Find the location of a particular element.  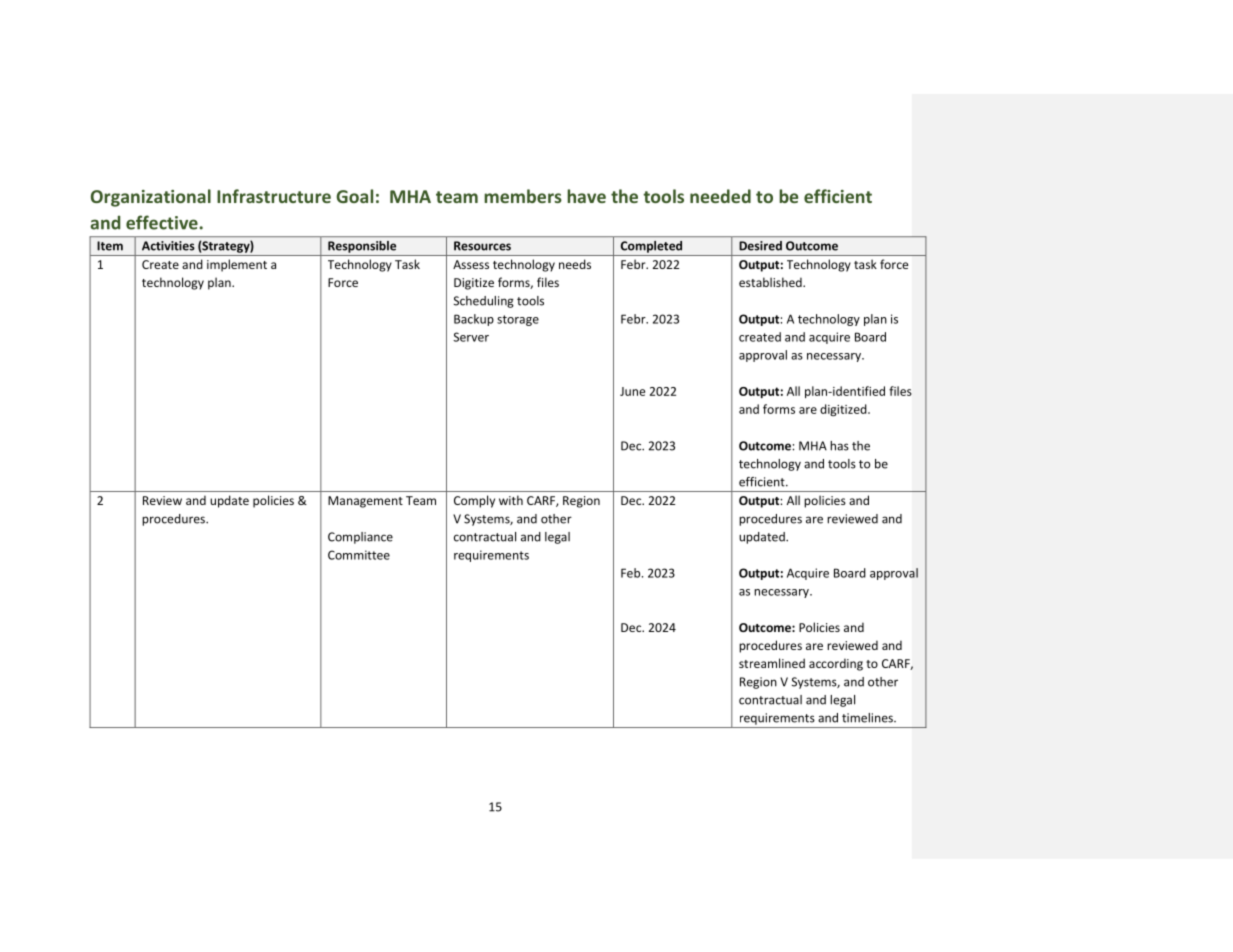

has is located at coordinates (839, 446).
